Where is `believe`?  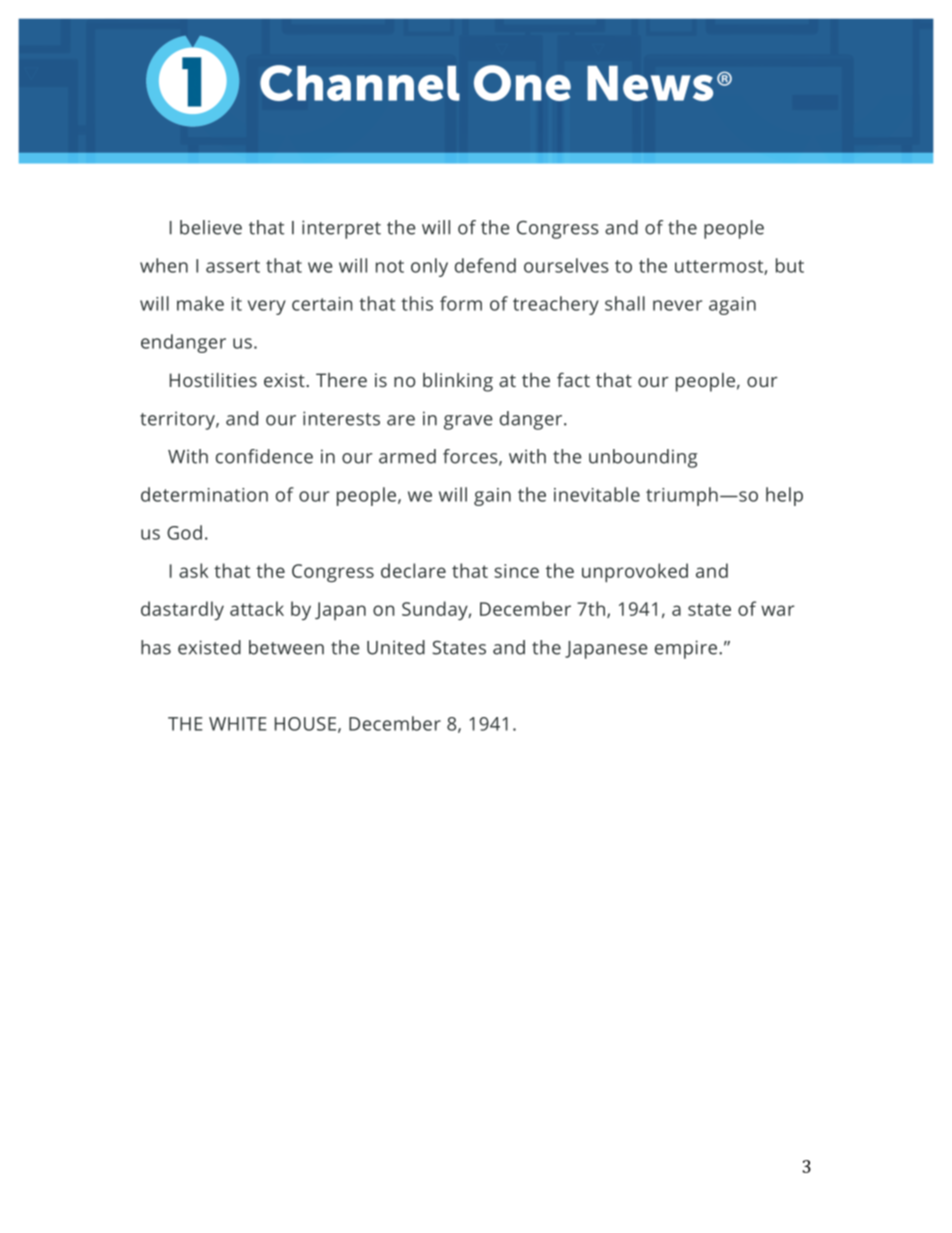 believe is located at coordinates (211, 227).
